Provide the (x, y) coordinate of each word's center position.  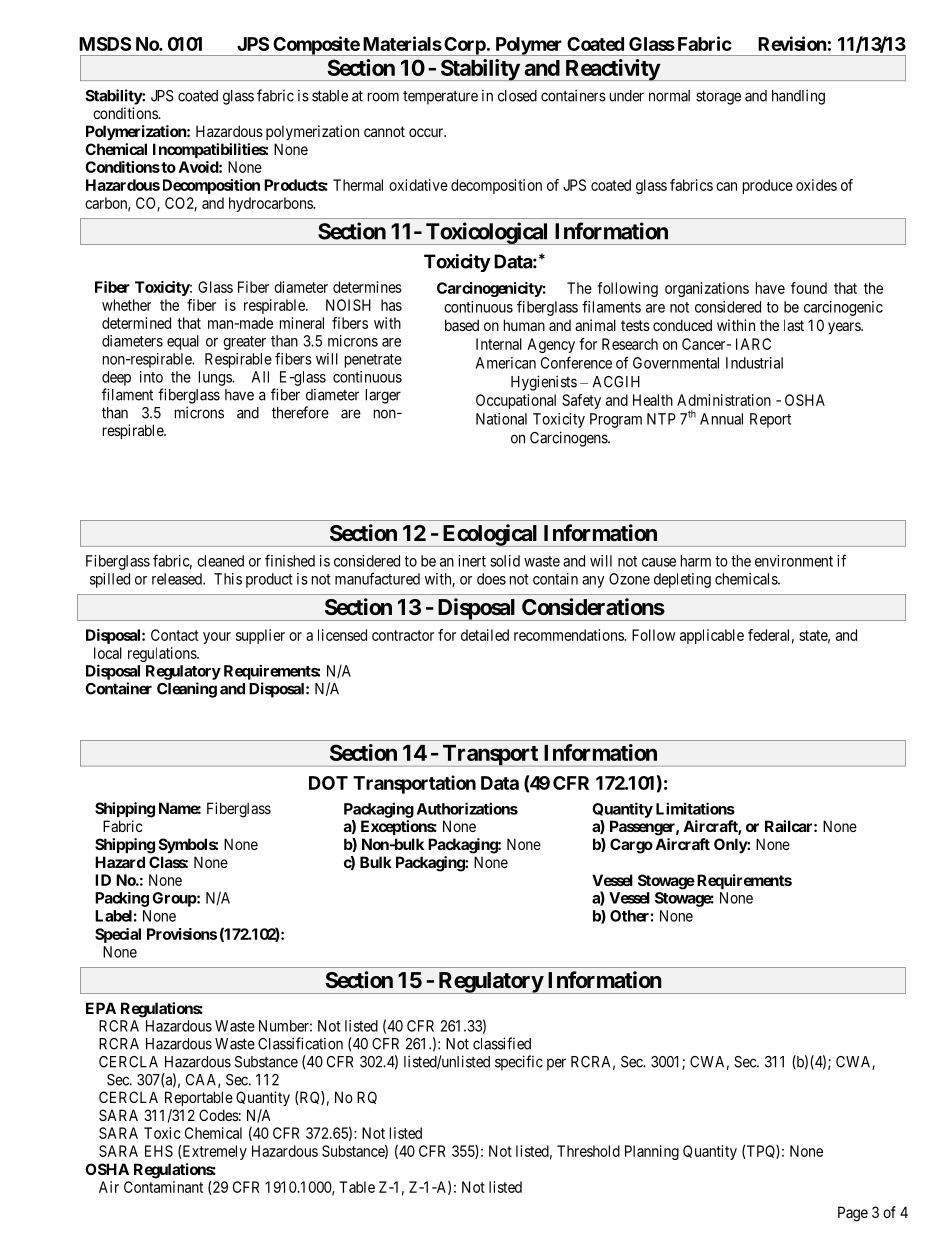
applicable (712, 636)
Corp (464, 46)
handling (798, 97)
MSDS (105, 44)
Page (853, 1214)
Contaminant (163, 1187)
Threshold (588, 1151)
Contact (175, 635)
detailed (485, 635)
